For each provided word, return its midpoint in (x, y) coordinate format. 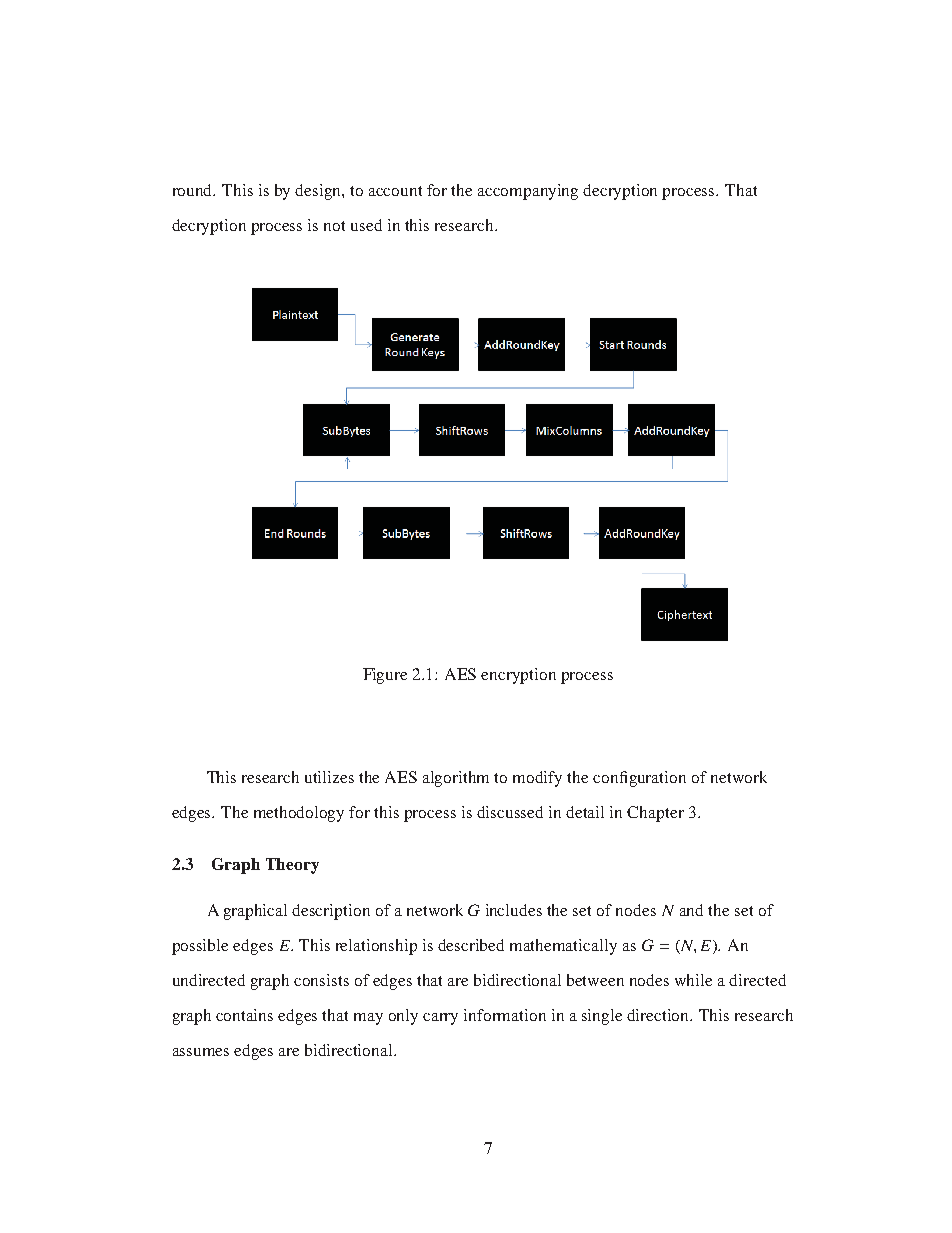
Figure (385, 676)
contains (244, 1015)
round (194, 190)
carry (440, 1019)
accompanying (528, 192)
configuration (639, 779)
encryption (518, 676)
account (395, 191)
